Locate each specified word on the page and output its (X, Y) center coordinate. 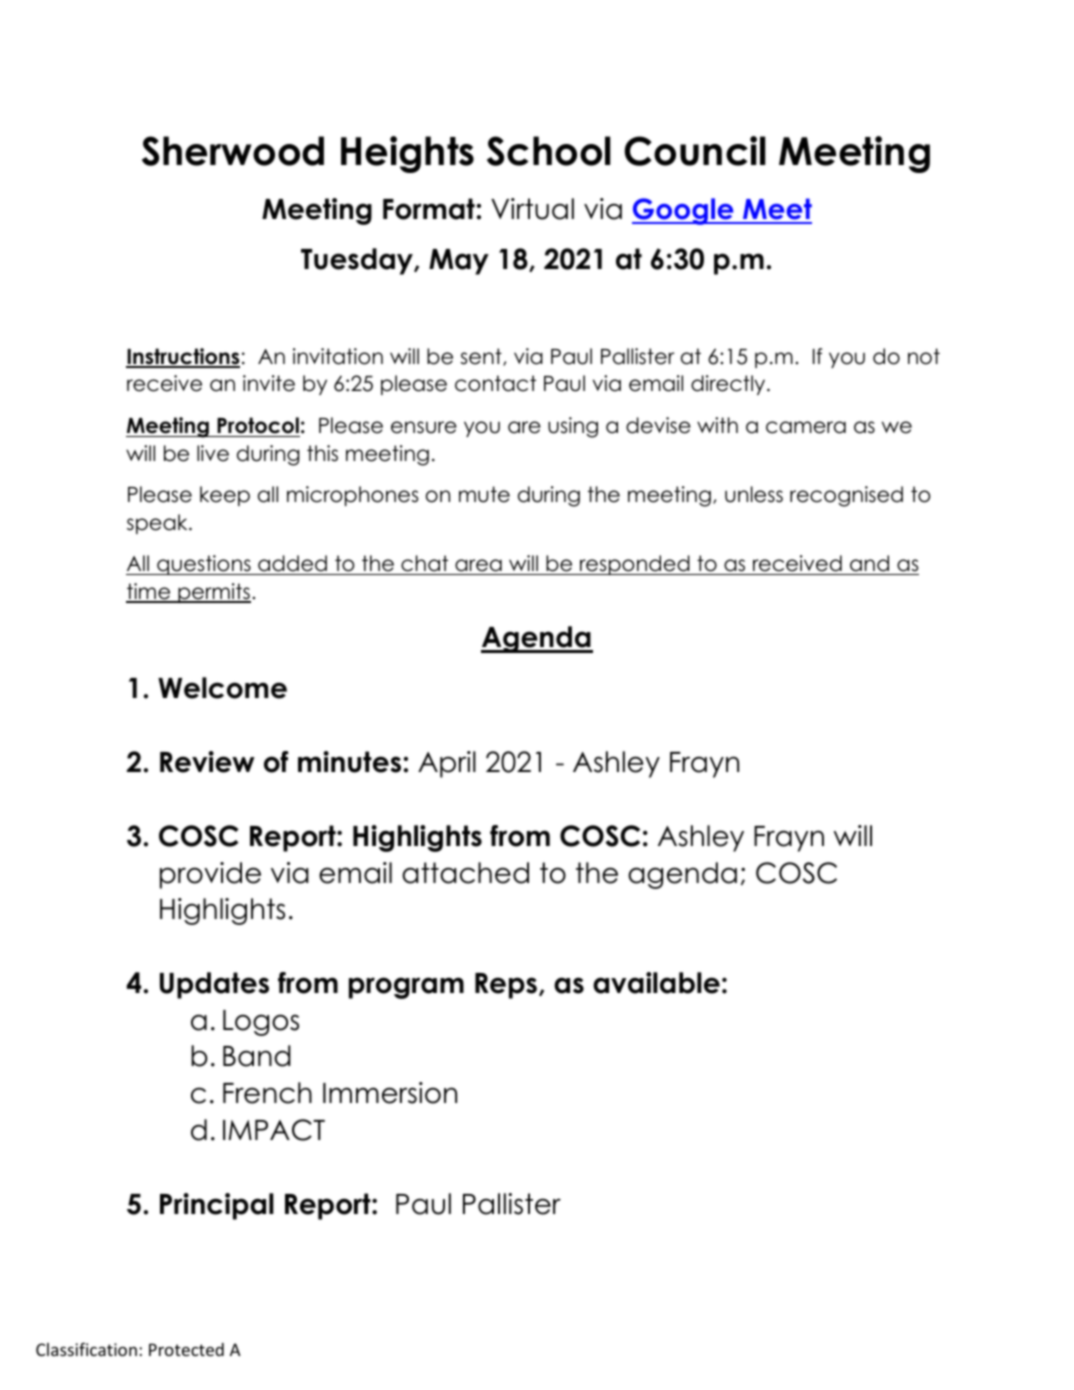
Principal (217, 1206)
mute (484, 494)
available (656, 983)
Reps (506, 986)
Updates (214, 985)
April (447, 764)
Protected (186, 1349)
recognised (846, 496)
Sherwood (233, 151)
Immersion (390, 1093)
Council (695, 151)
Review (207, 762)
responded (635, 565)
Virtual (532, 209)
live (213, 453)
